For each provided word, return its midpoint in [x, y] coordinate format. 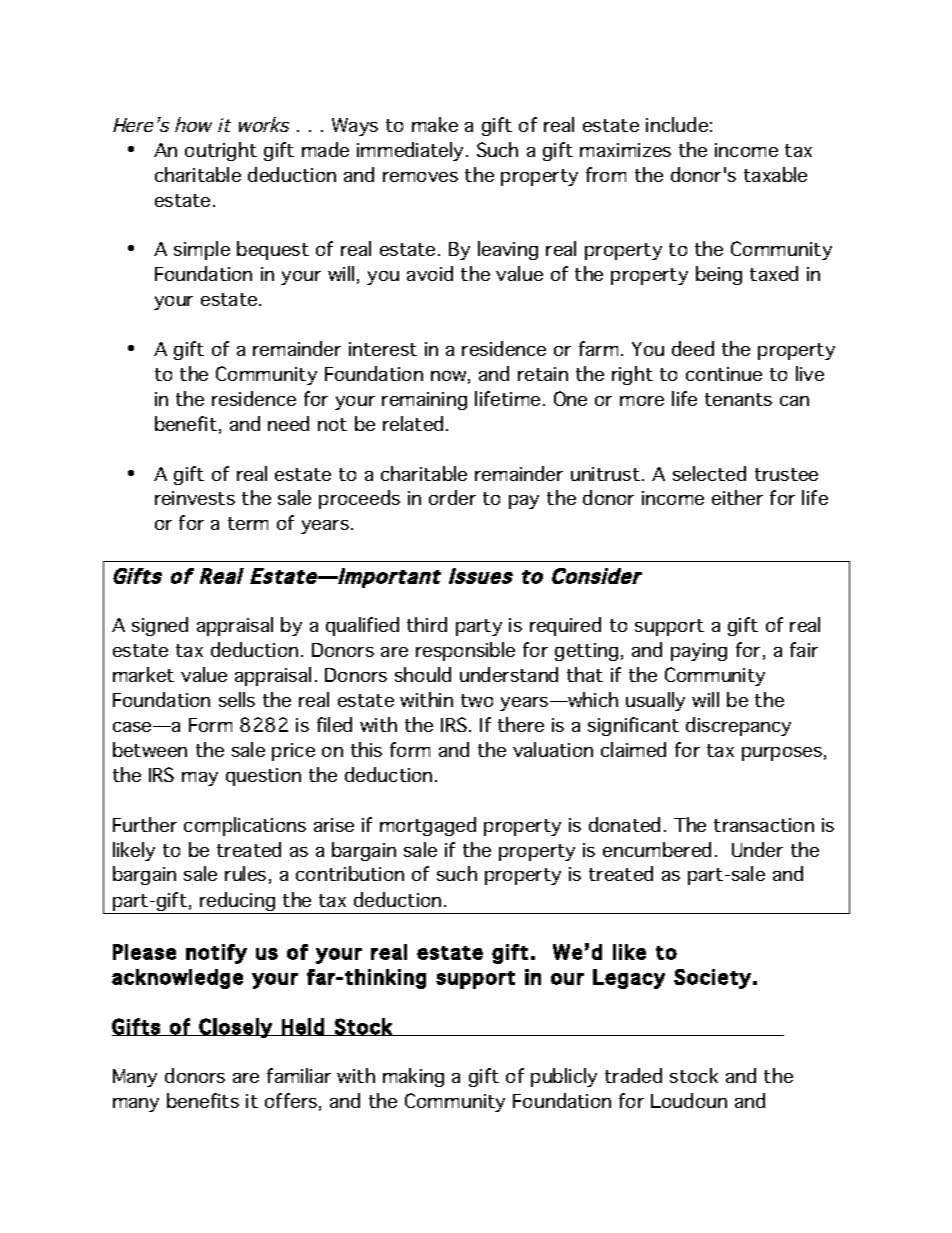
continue [724, 374]
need [288, 423]
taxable [775, 174]
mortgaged [428, 826]
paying [699, 652]
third [427, 624]
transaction [764, 825]
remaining [424, 401]
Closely [236, 1028]
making [413, 1077]
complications [245, 826]
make [435, 124]
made [325, 149]
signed [160, 626]
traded [633, 1075]
